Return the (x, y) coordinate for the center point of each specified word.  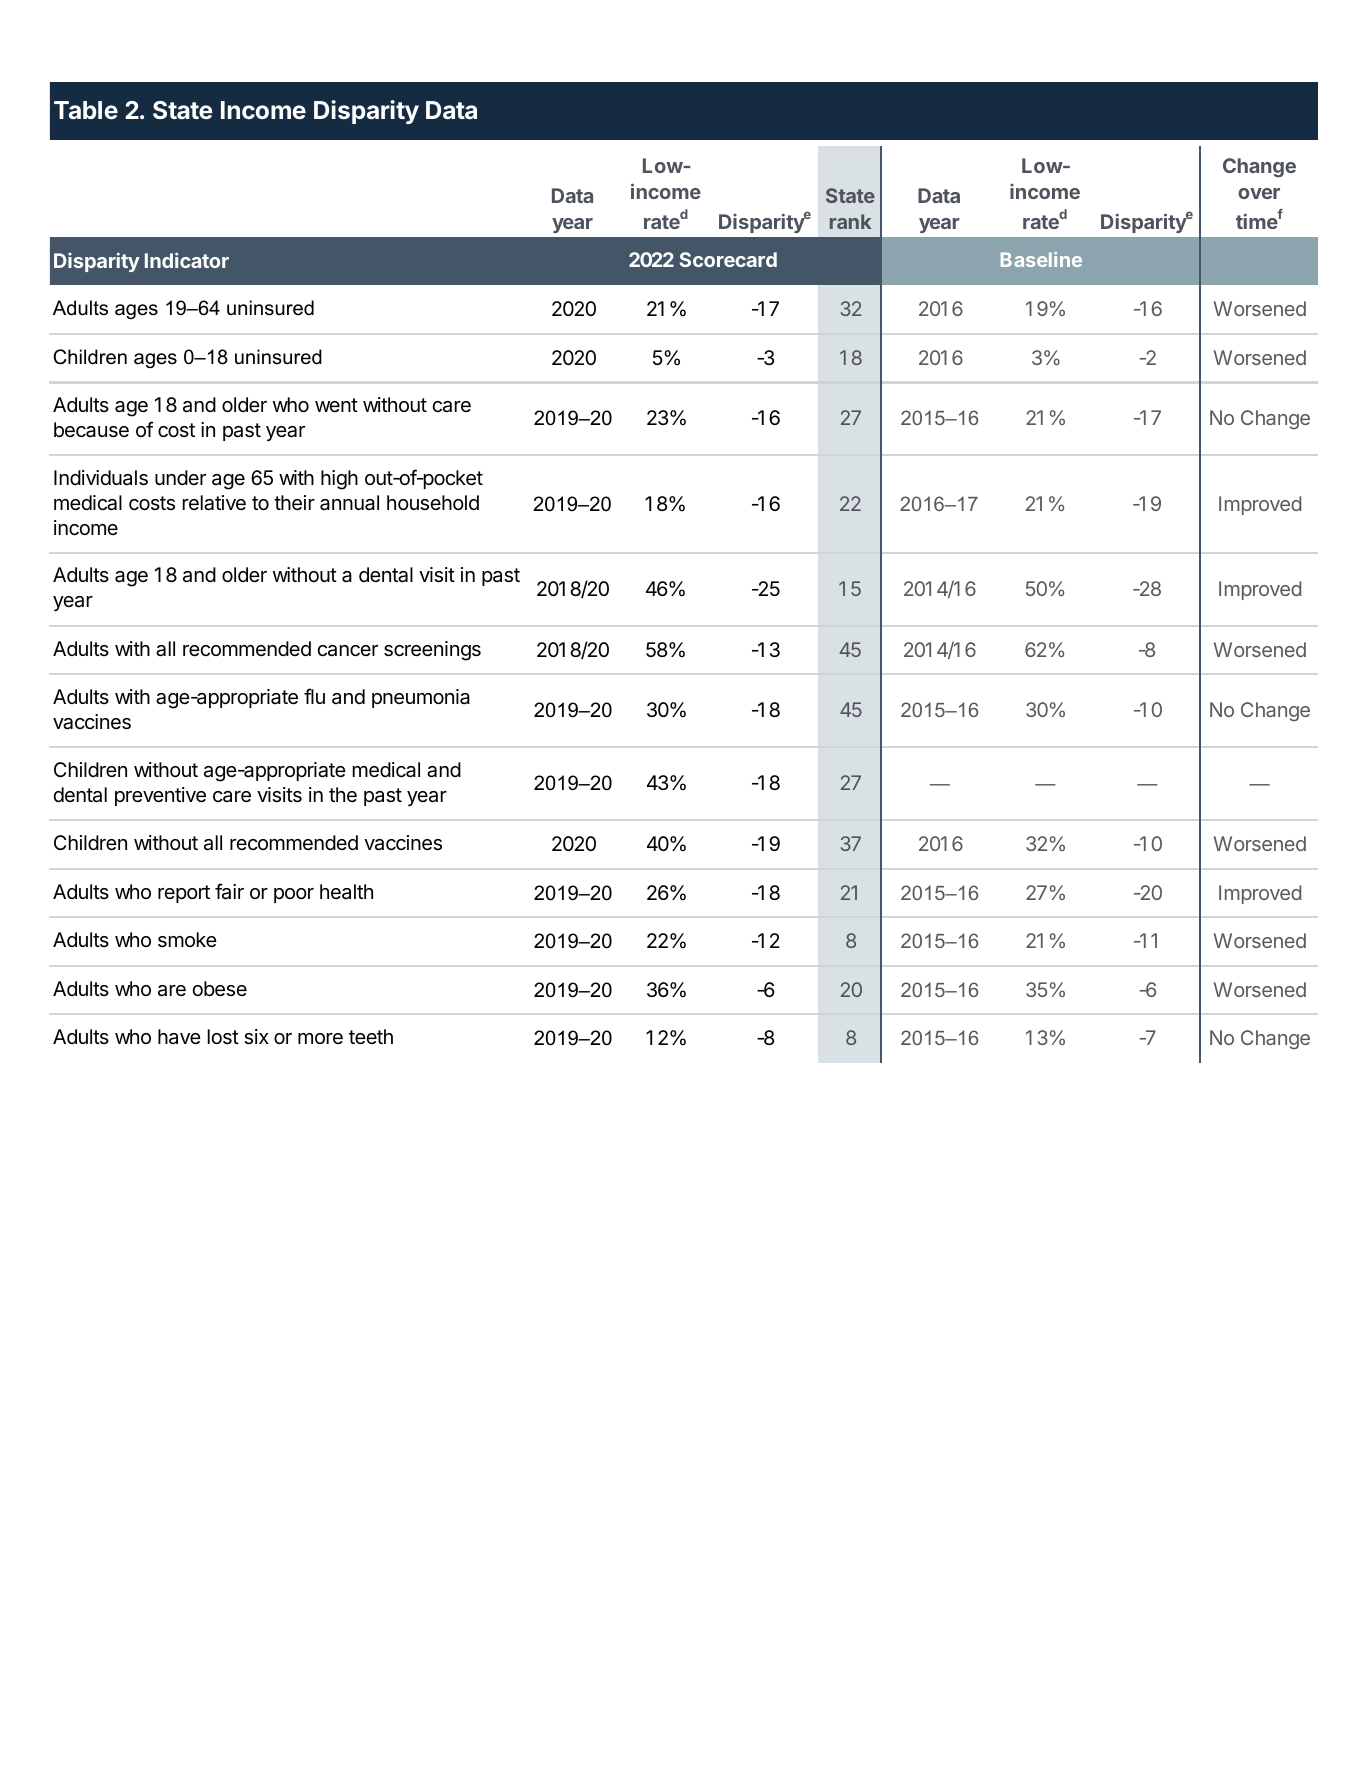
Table (86, 110)
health (346, 892)
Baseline (1041, 259)
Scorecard (728, 259)
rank (850, 221)
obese (219, 989)
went (336, 405)
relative (214, 503)
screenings (432, 651)
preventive (160, 796)
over (1259, 193)
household (433, 503)
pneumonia (421, 698)
